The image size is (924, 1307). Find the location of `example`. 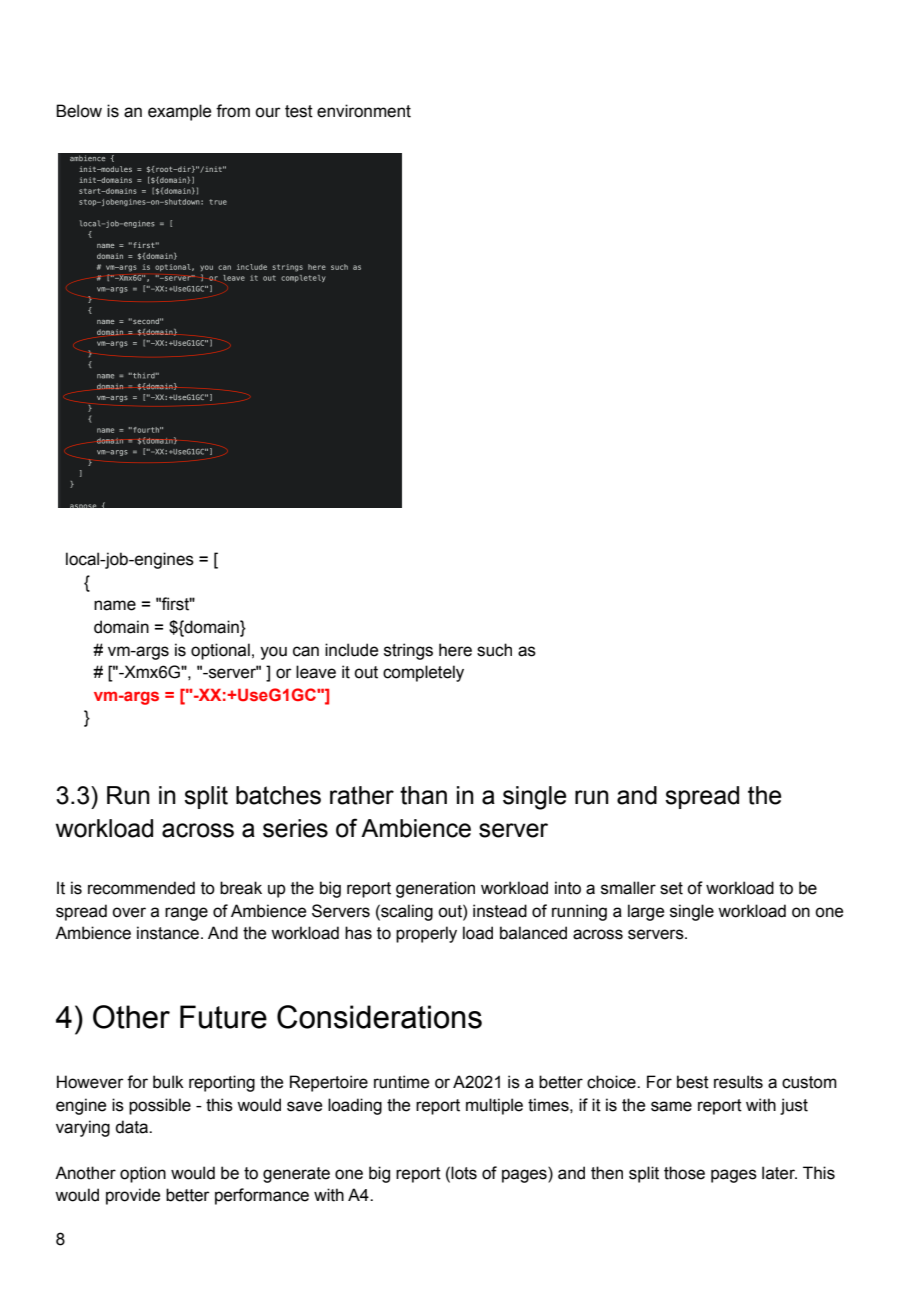

example is located at coordinates (179, 112).
